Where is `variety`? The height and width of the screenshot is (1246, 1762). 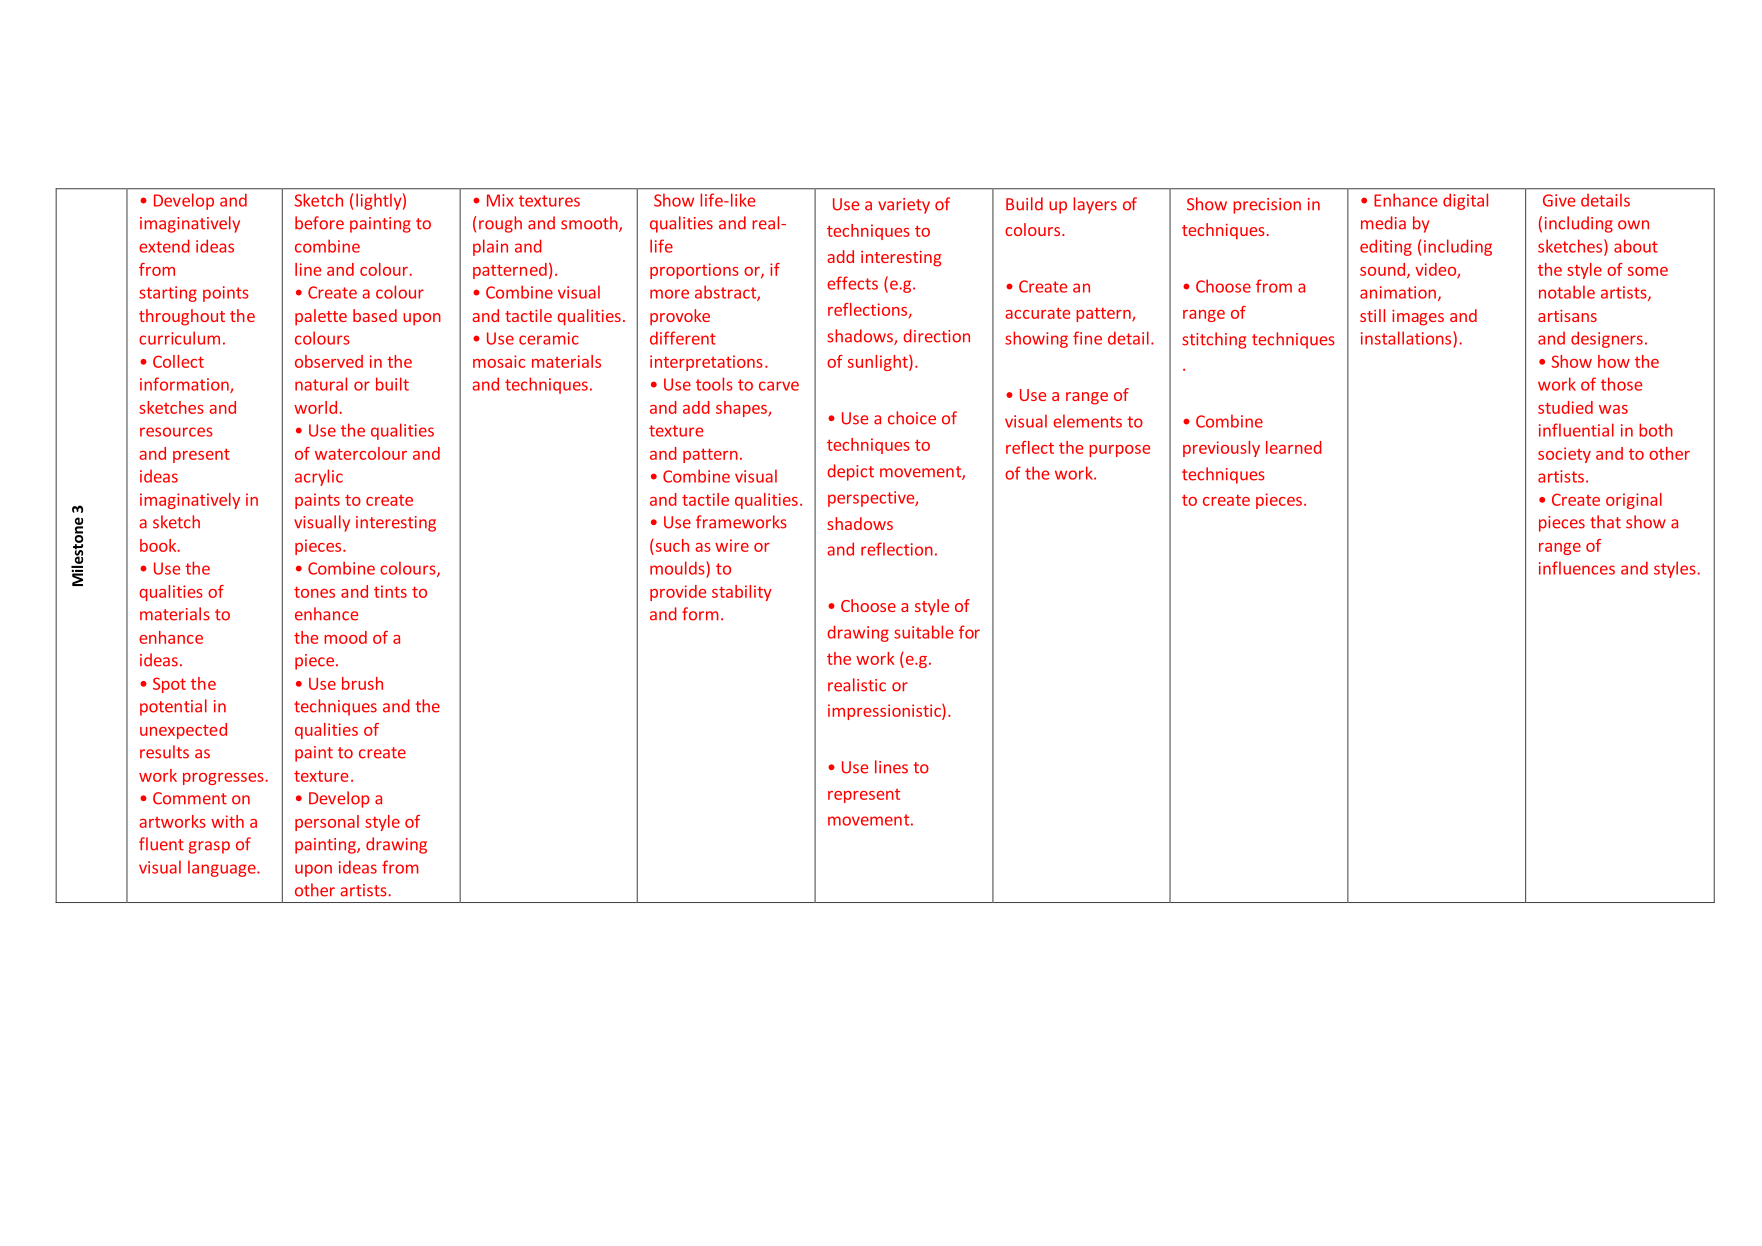
variety is located at coordinates (904, 206).
